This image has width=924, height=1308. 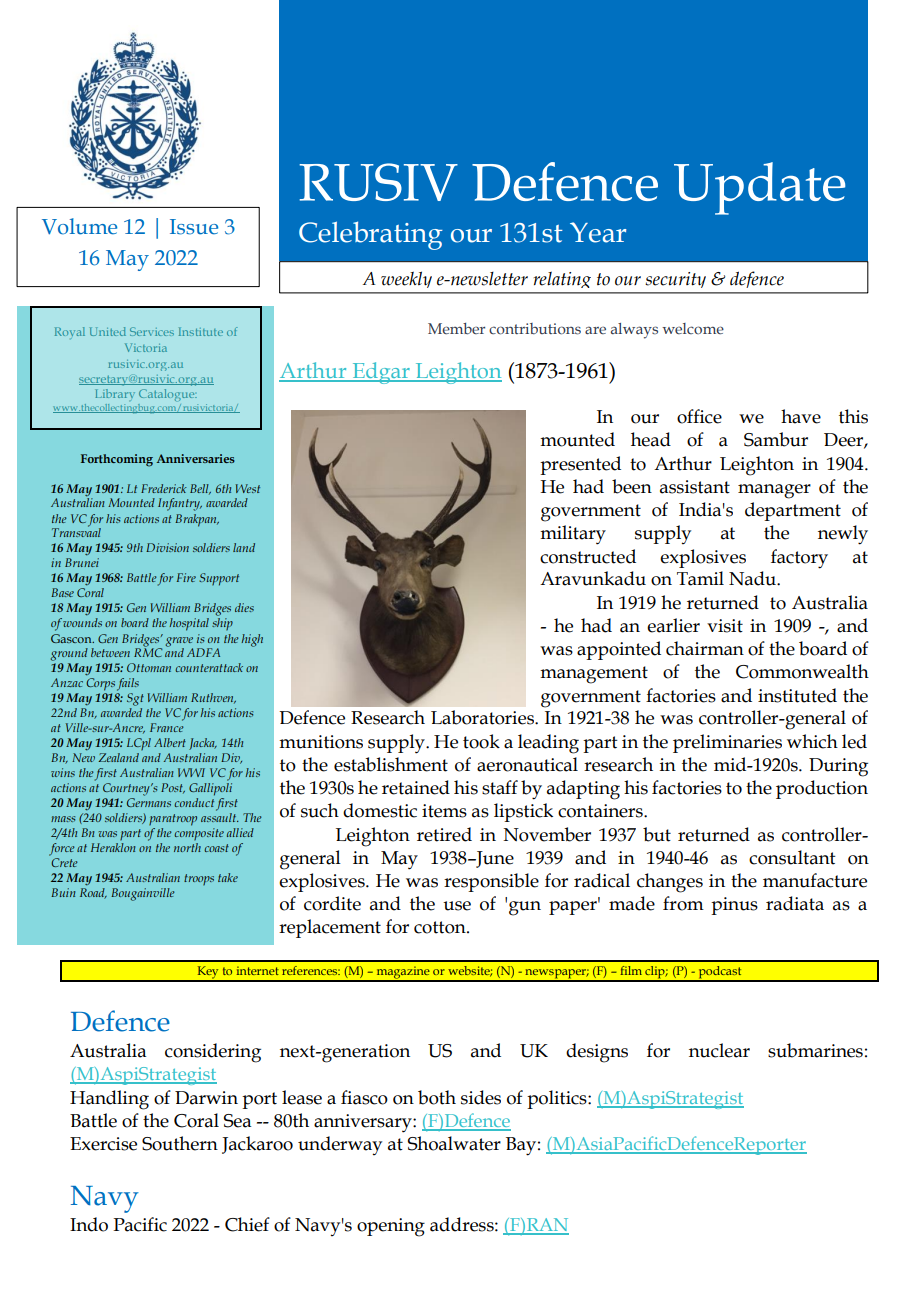 I want to click on Update, so click(x=759, y=188).
